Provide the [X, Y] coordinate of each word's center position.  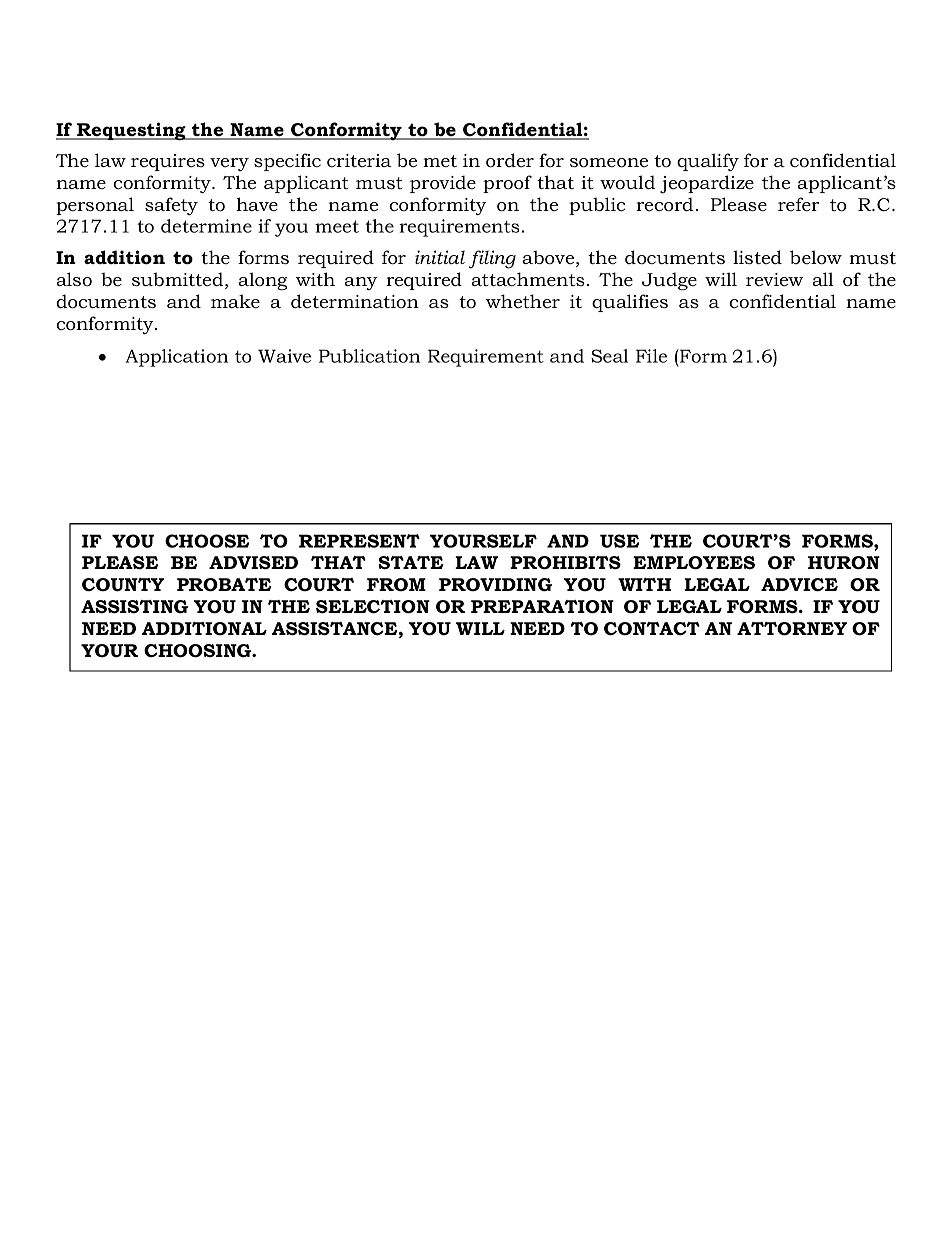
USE [619, 541]
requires [168, 162]
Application [176, 358]
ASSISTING [134, 607]
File [651, 356]
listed [757, 257]
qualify [708, 162]
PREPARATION [542, 607]
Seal [609, 356]
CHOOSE [207, 541]
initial [440, 257]
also [74, 279]
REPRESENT [359, 541]
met [440, 161]
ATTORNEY [792, 629]
